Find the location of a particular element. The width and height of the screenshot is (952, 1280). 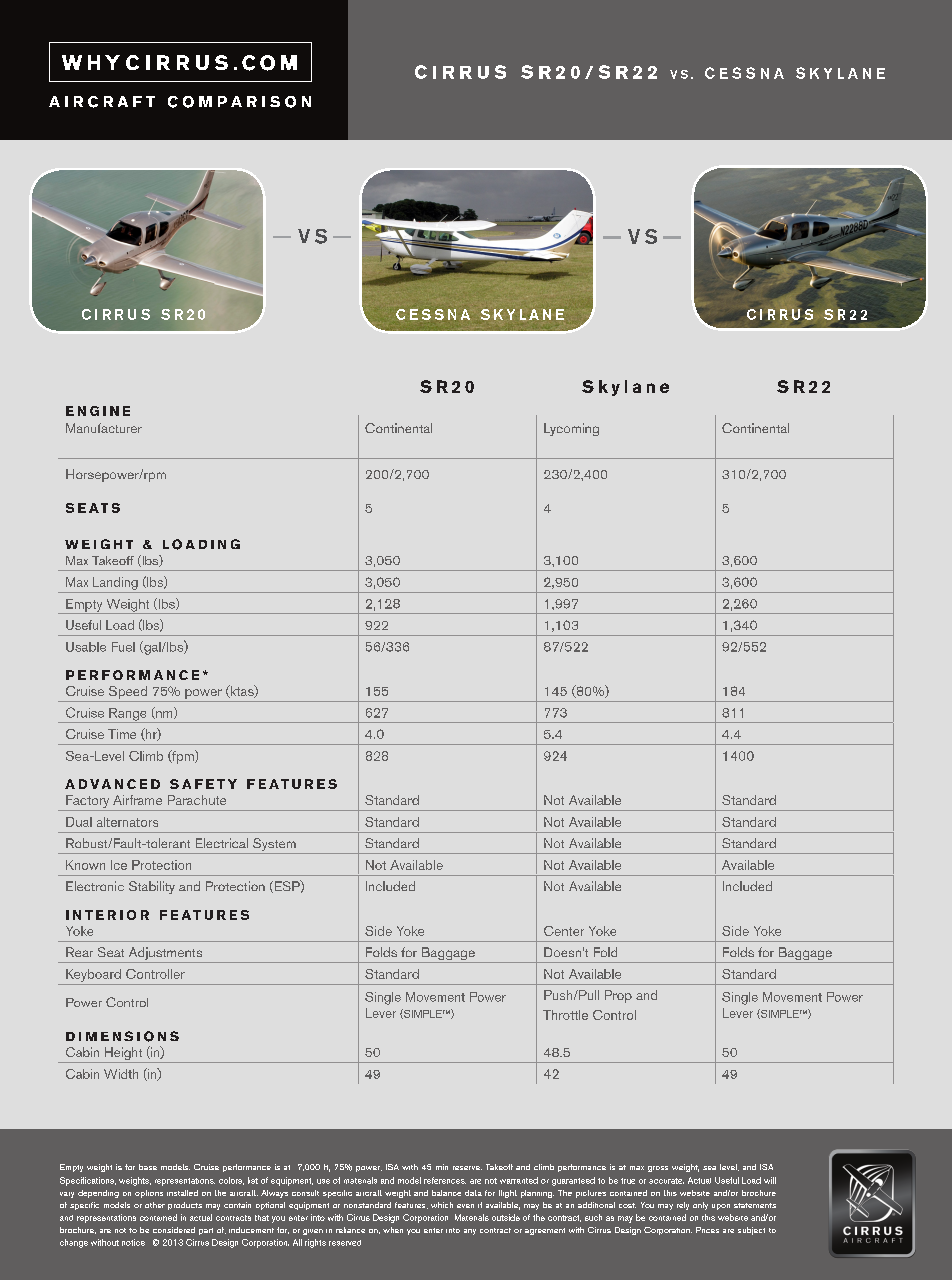

System is located at coordinates (274, 846).
